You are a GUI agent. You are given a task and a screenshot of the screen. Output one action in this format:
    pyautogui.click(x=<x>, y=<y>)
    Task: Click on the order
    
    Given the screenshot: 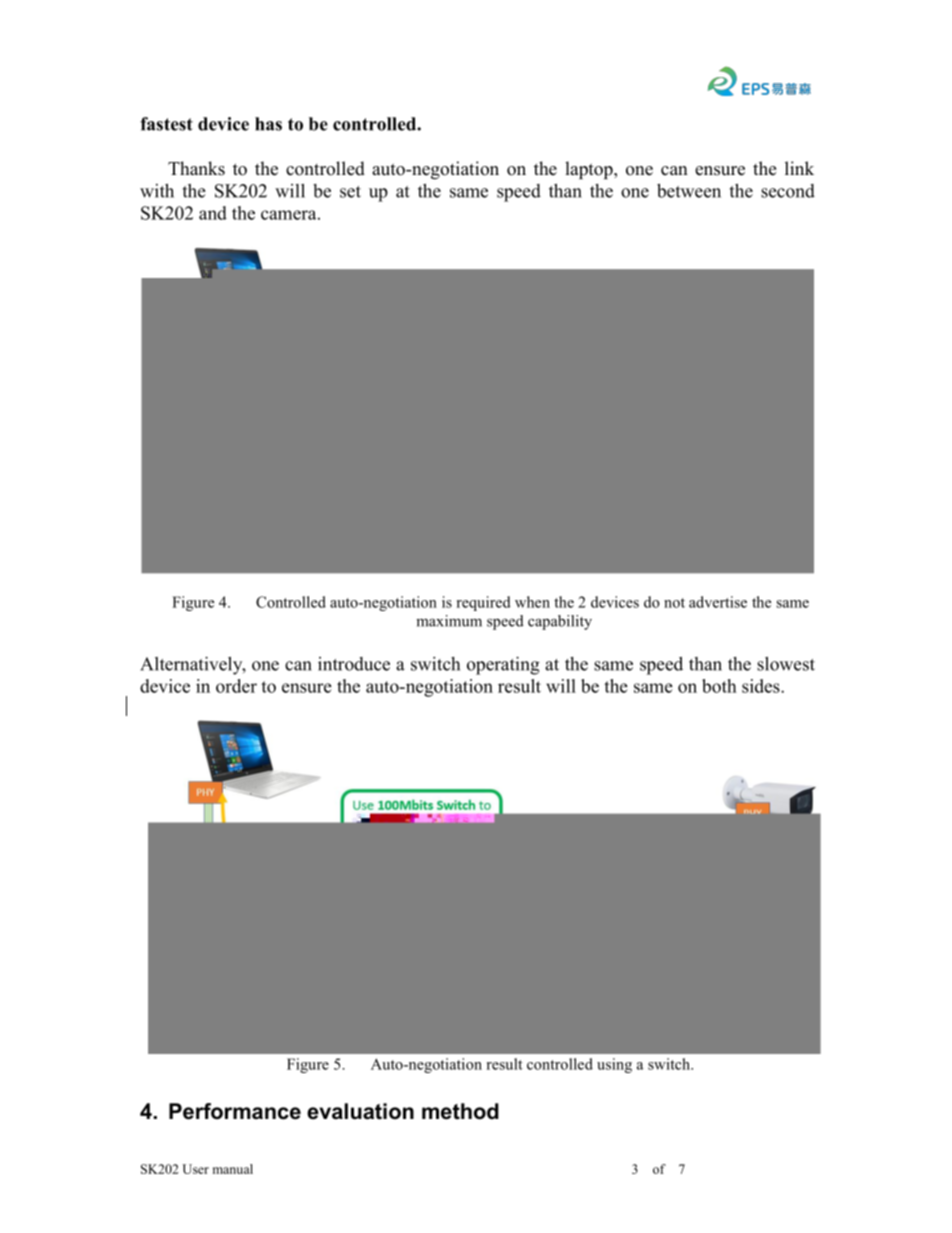 What is the action you would take?
    pyautogui.click(x=236, y=686)
